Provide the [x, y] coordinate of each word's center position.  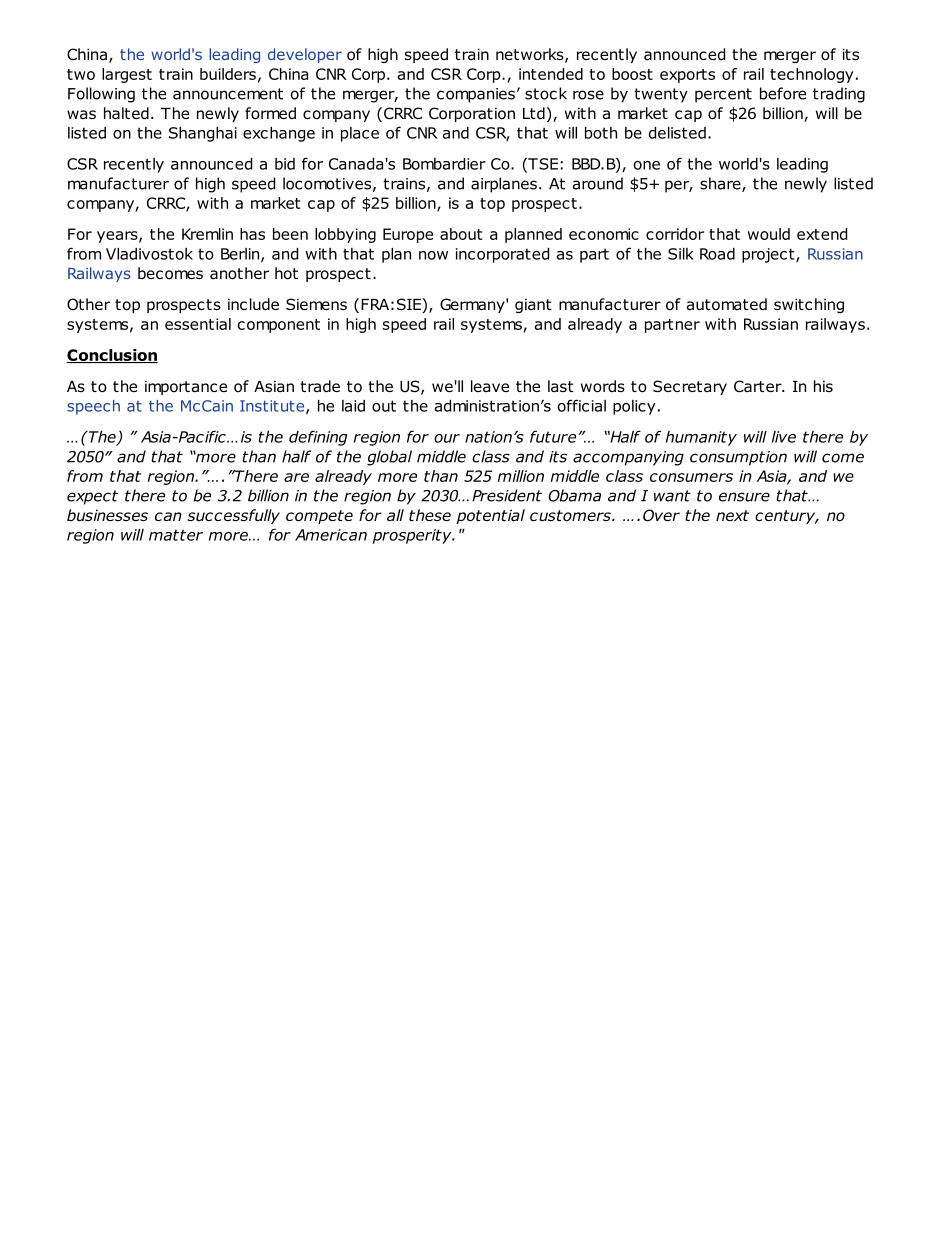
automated [727, 304]
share [721, 184]
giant [533, 305]
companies [476, 95]
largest [127, 75]
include [253, 304]
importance [186, 387]
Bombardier [444, 164]
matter [176, 535]
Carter [759, 386]
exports [687, 76]
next [732, 515]
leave [490, 386]
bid [285, 164]
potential [491, 516]
